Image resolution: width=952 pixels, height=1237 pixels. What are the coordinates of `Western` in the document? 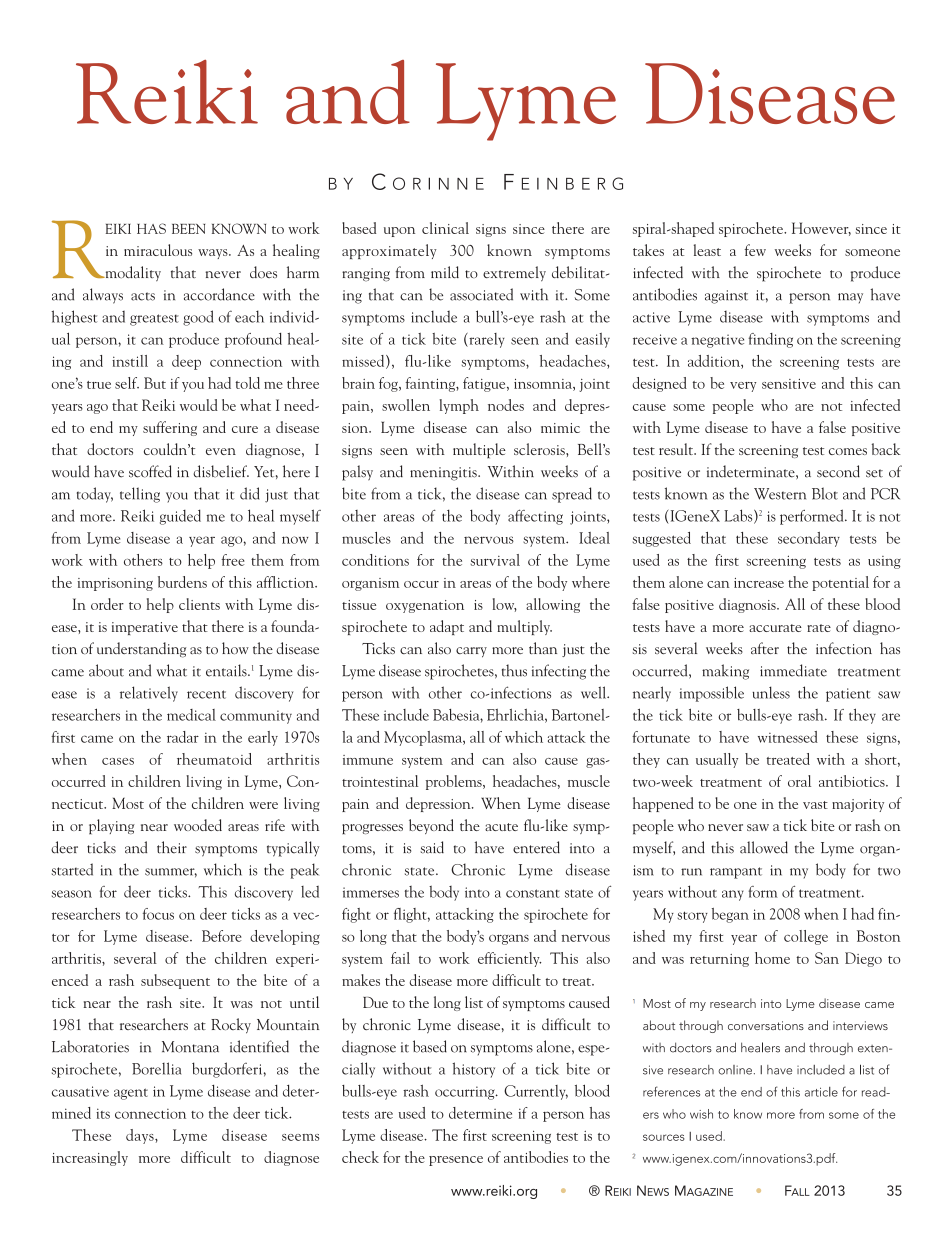 It's located at (780, 494).
